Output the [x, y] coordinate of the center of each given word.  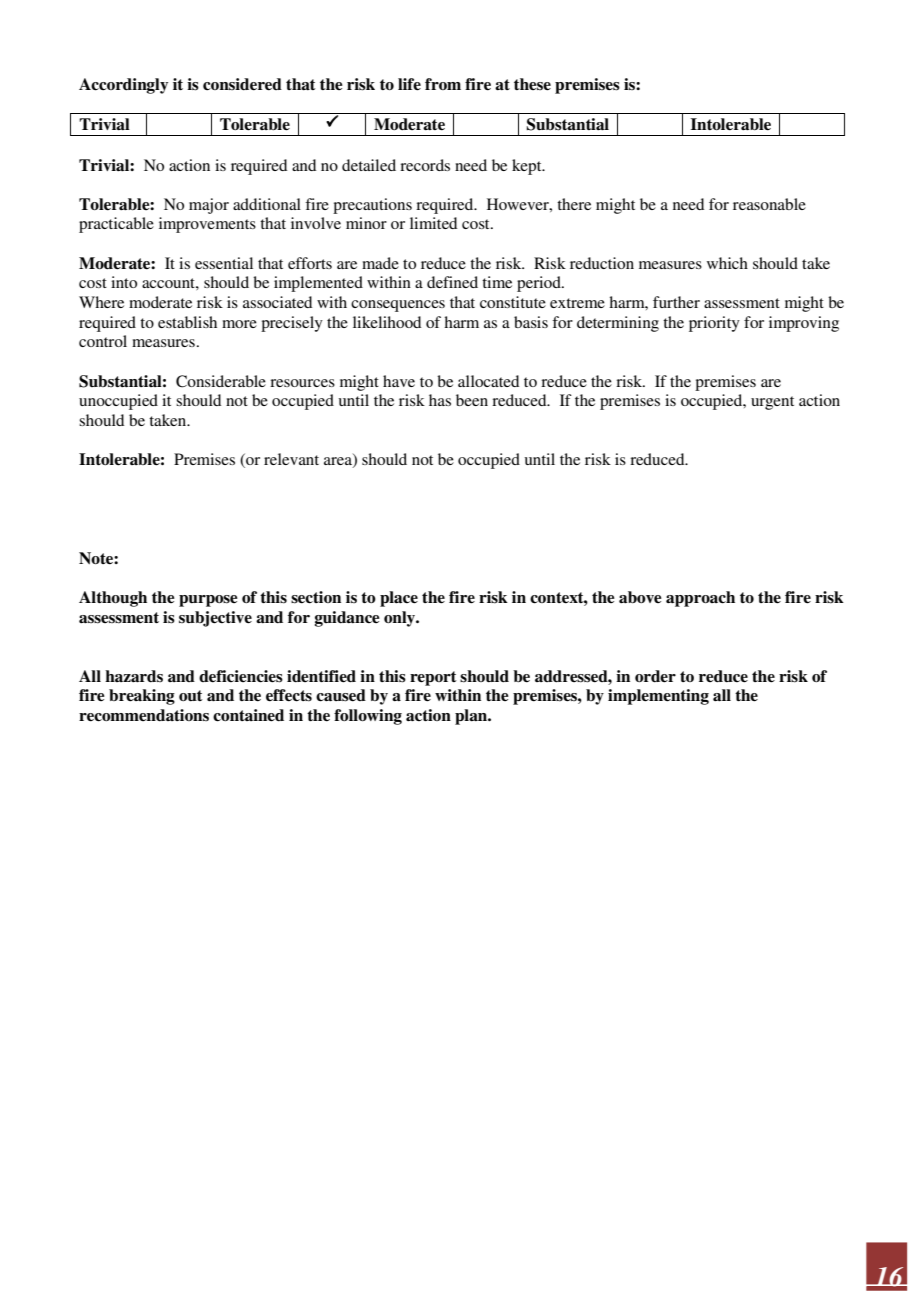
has [440, 400]
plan [472, 717]
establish [187, 322]
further [676, 302]
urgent [772, 403]
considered [242, 84]
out [191, 695]
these [532, 84]
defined [452, 282]
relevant [291, 459]
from [443, 84]
